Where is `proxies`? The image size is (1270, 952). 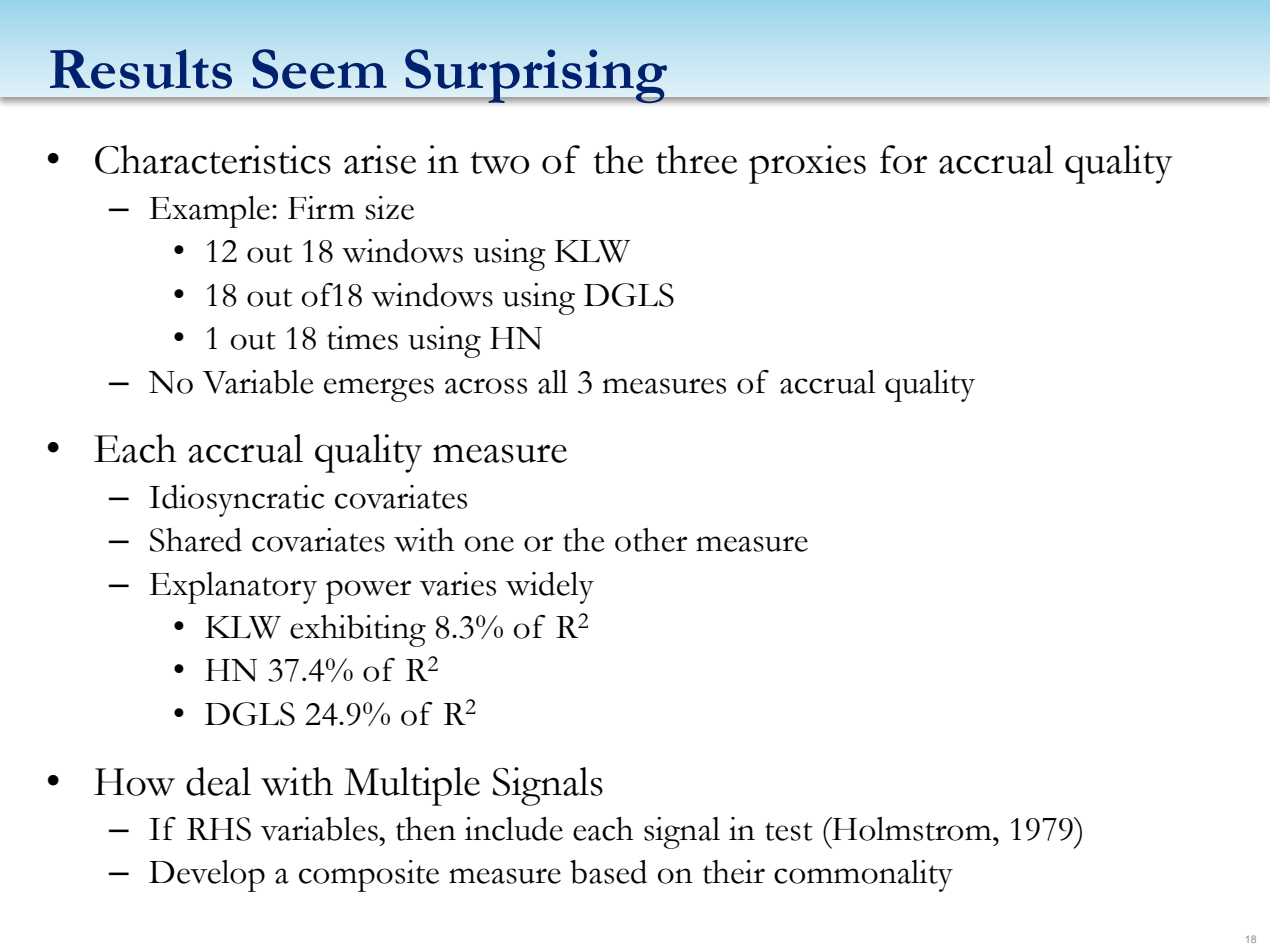
proxies is located at coordinates (807, 164).
